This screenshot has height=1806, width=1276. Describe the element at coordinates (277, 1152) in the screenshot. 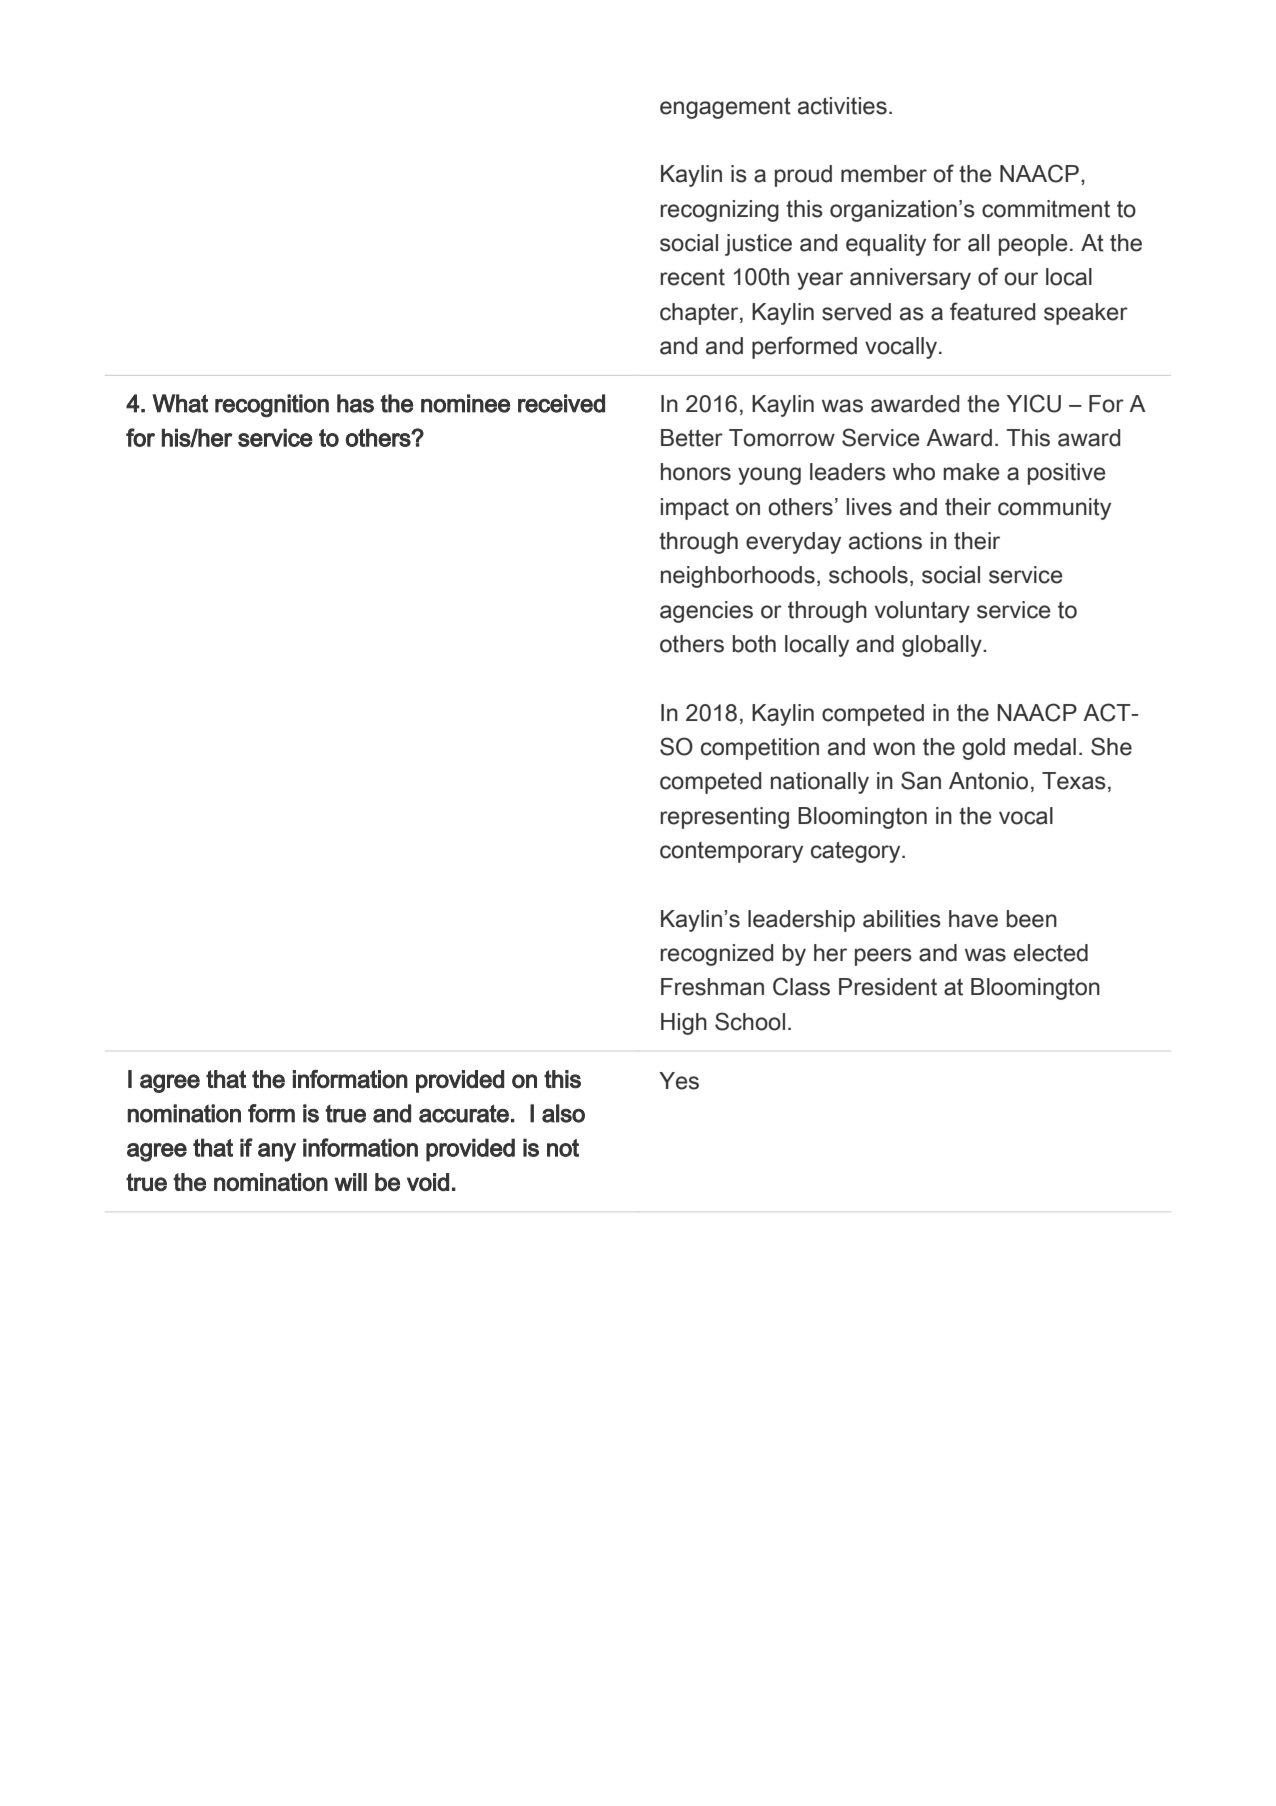

I see `any` at that location.
